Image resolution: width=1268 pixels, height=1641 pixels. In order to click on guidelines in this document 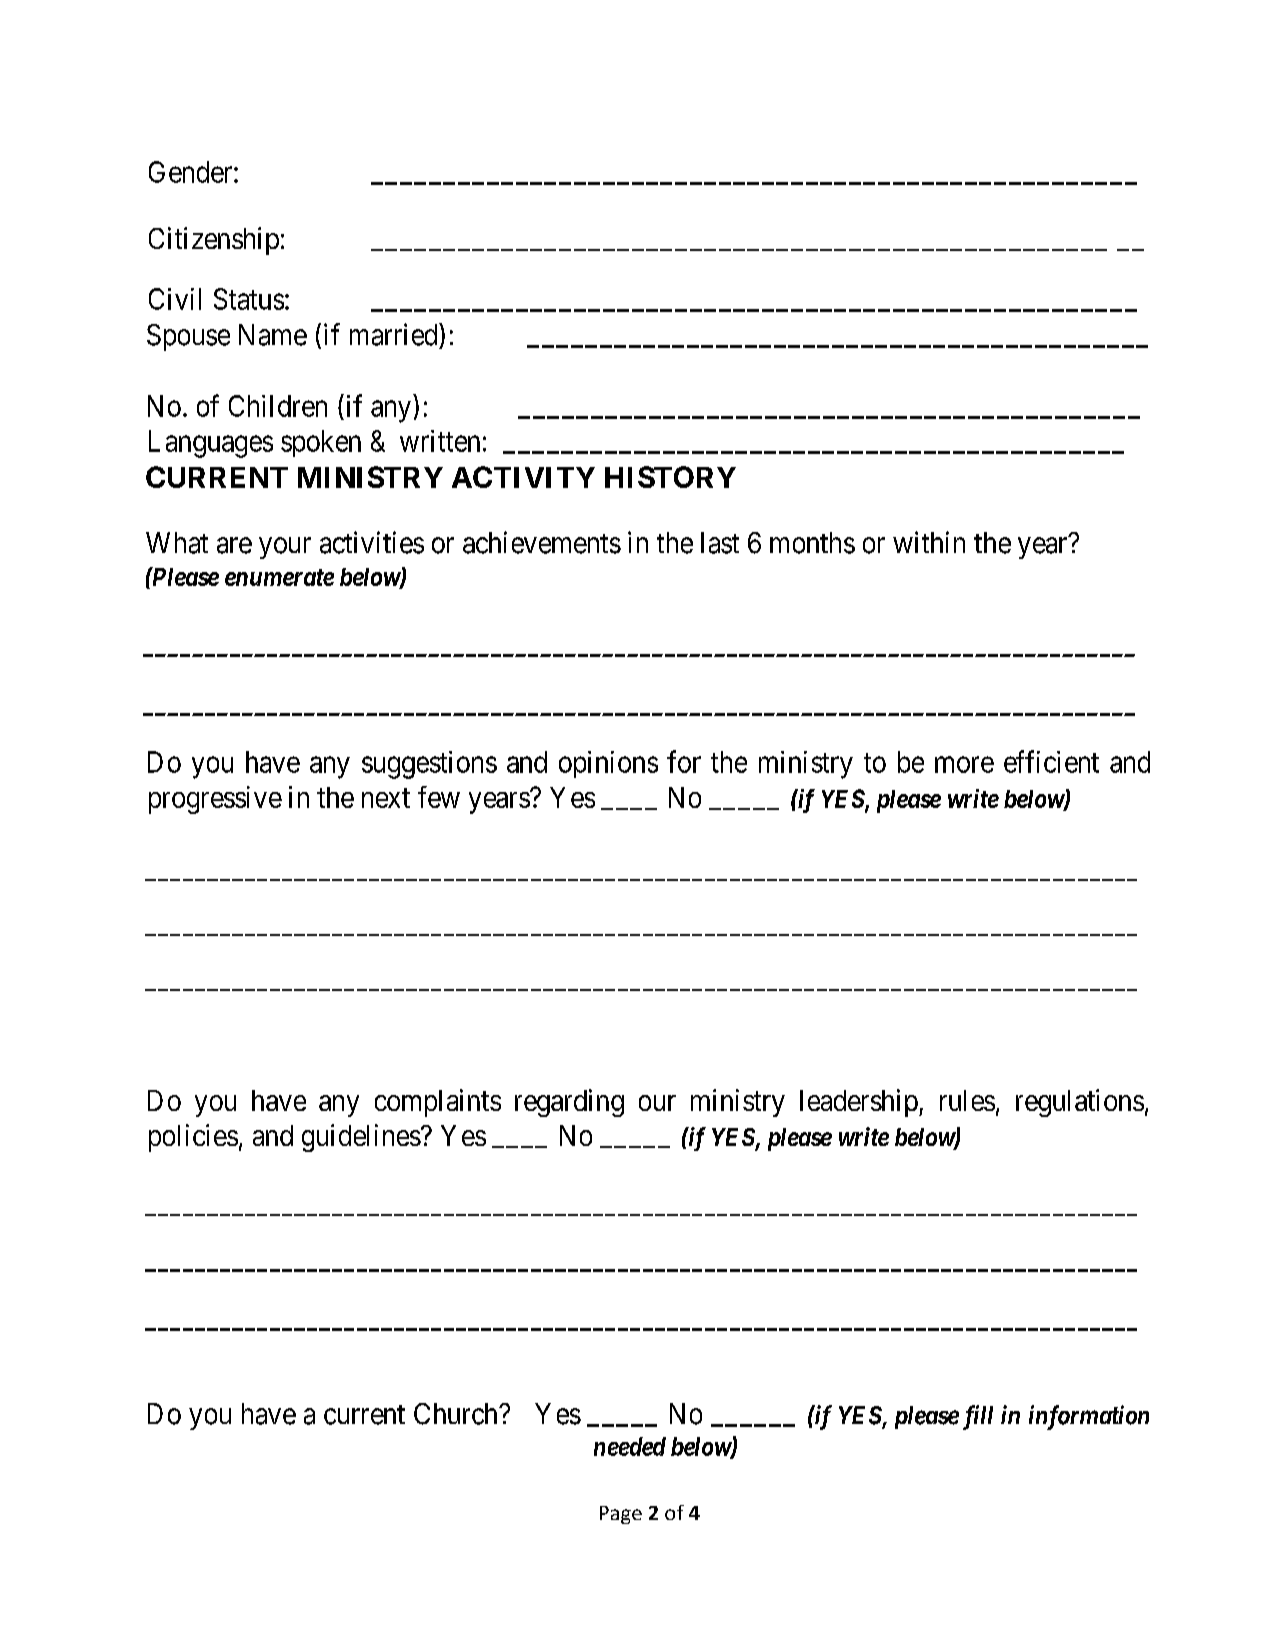, I will do `click(361, 1138)`.
